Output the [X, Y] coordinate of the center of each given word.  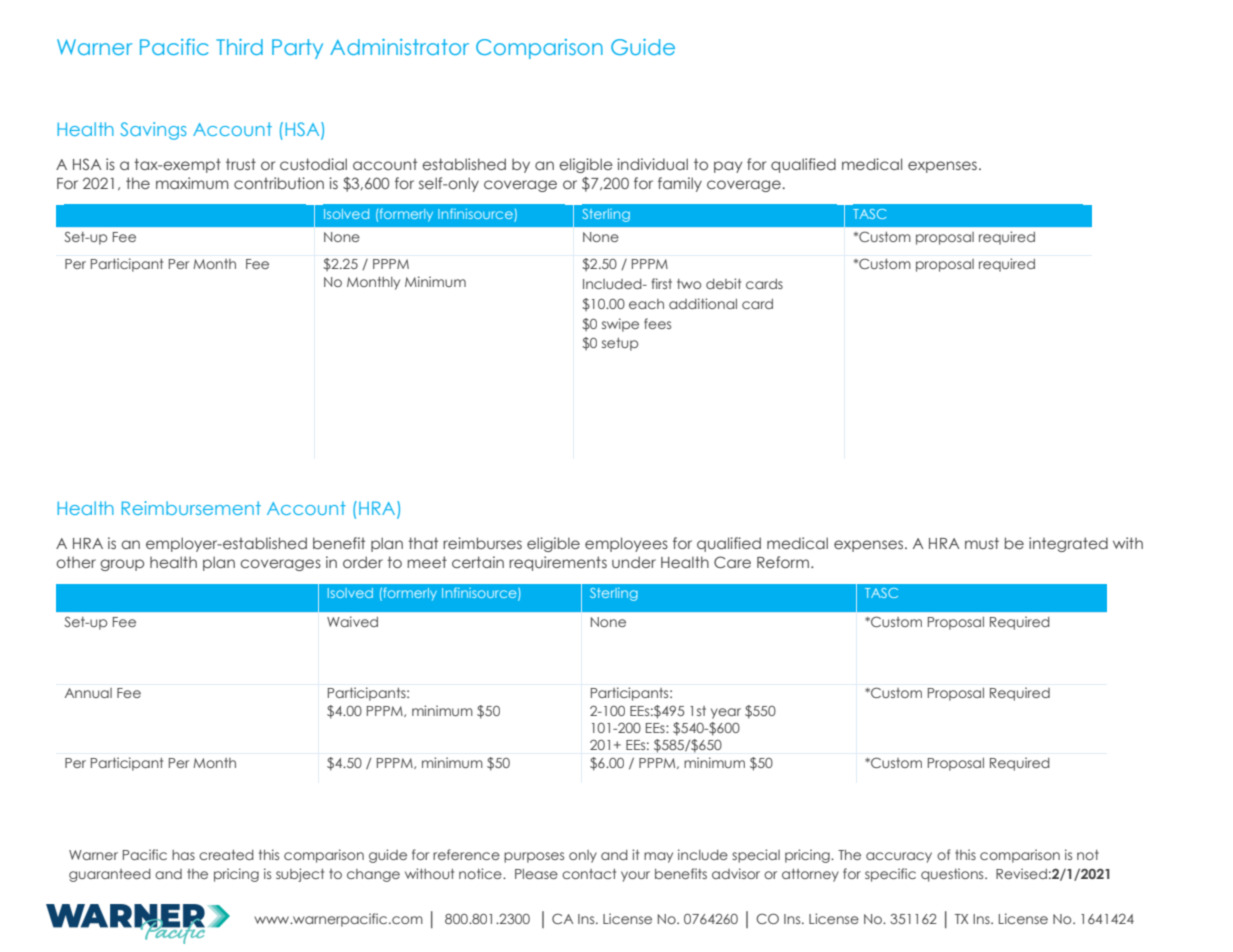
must [982, 543]
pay [728, 167]
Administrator [399, 47]
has [183, 855]
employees [626, 544]
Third [239, 47]
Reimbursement [191, 508]
